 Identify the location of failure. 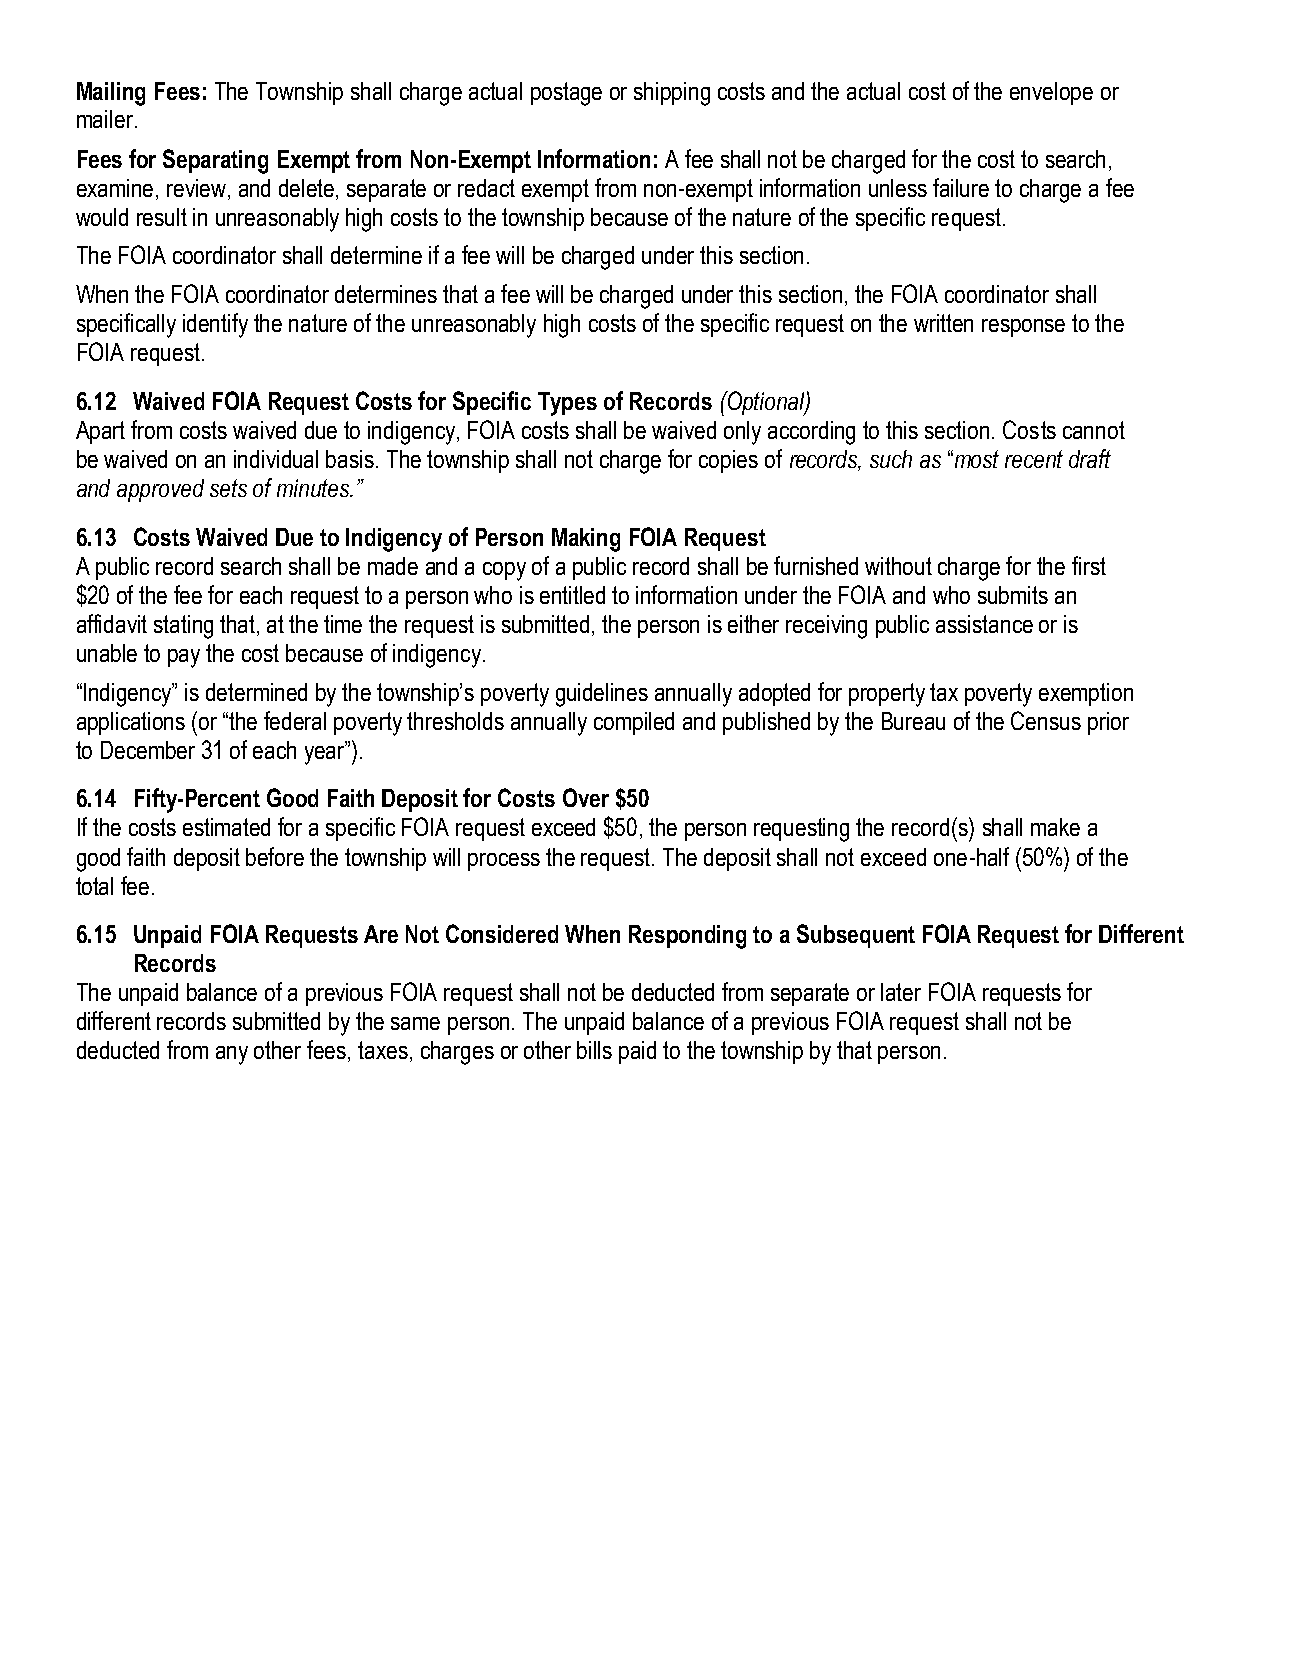
(961, 187).
